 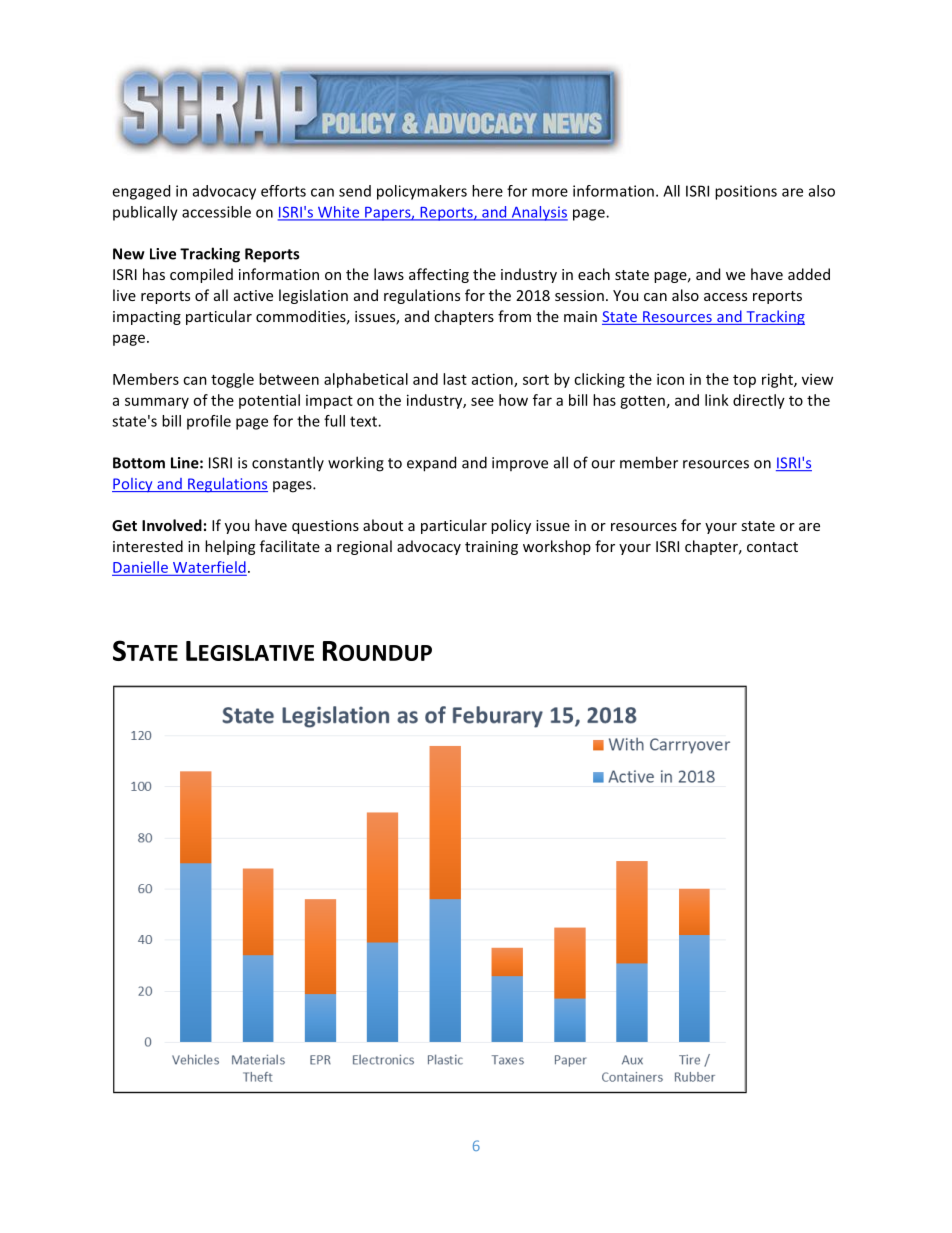 I want to click on toggle, so click(x=232, y=380).
